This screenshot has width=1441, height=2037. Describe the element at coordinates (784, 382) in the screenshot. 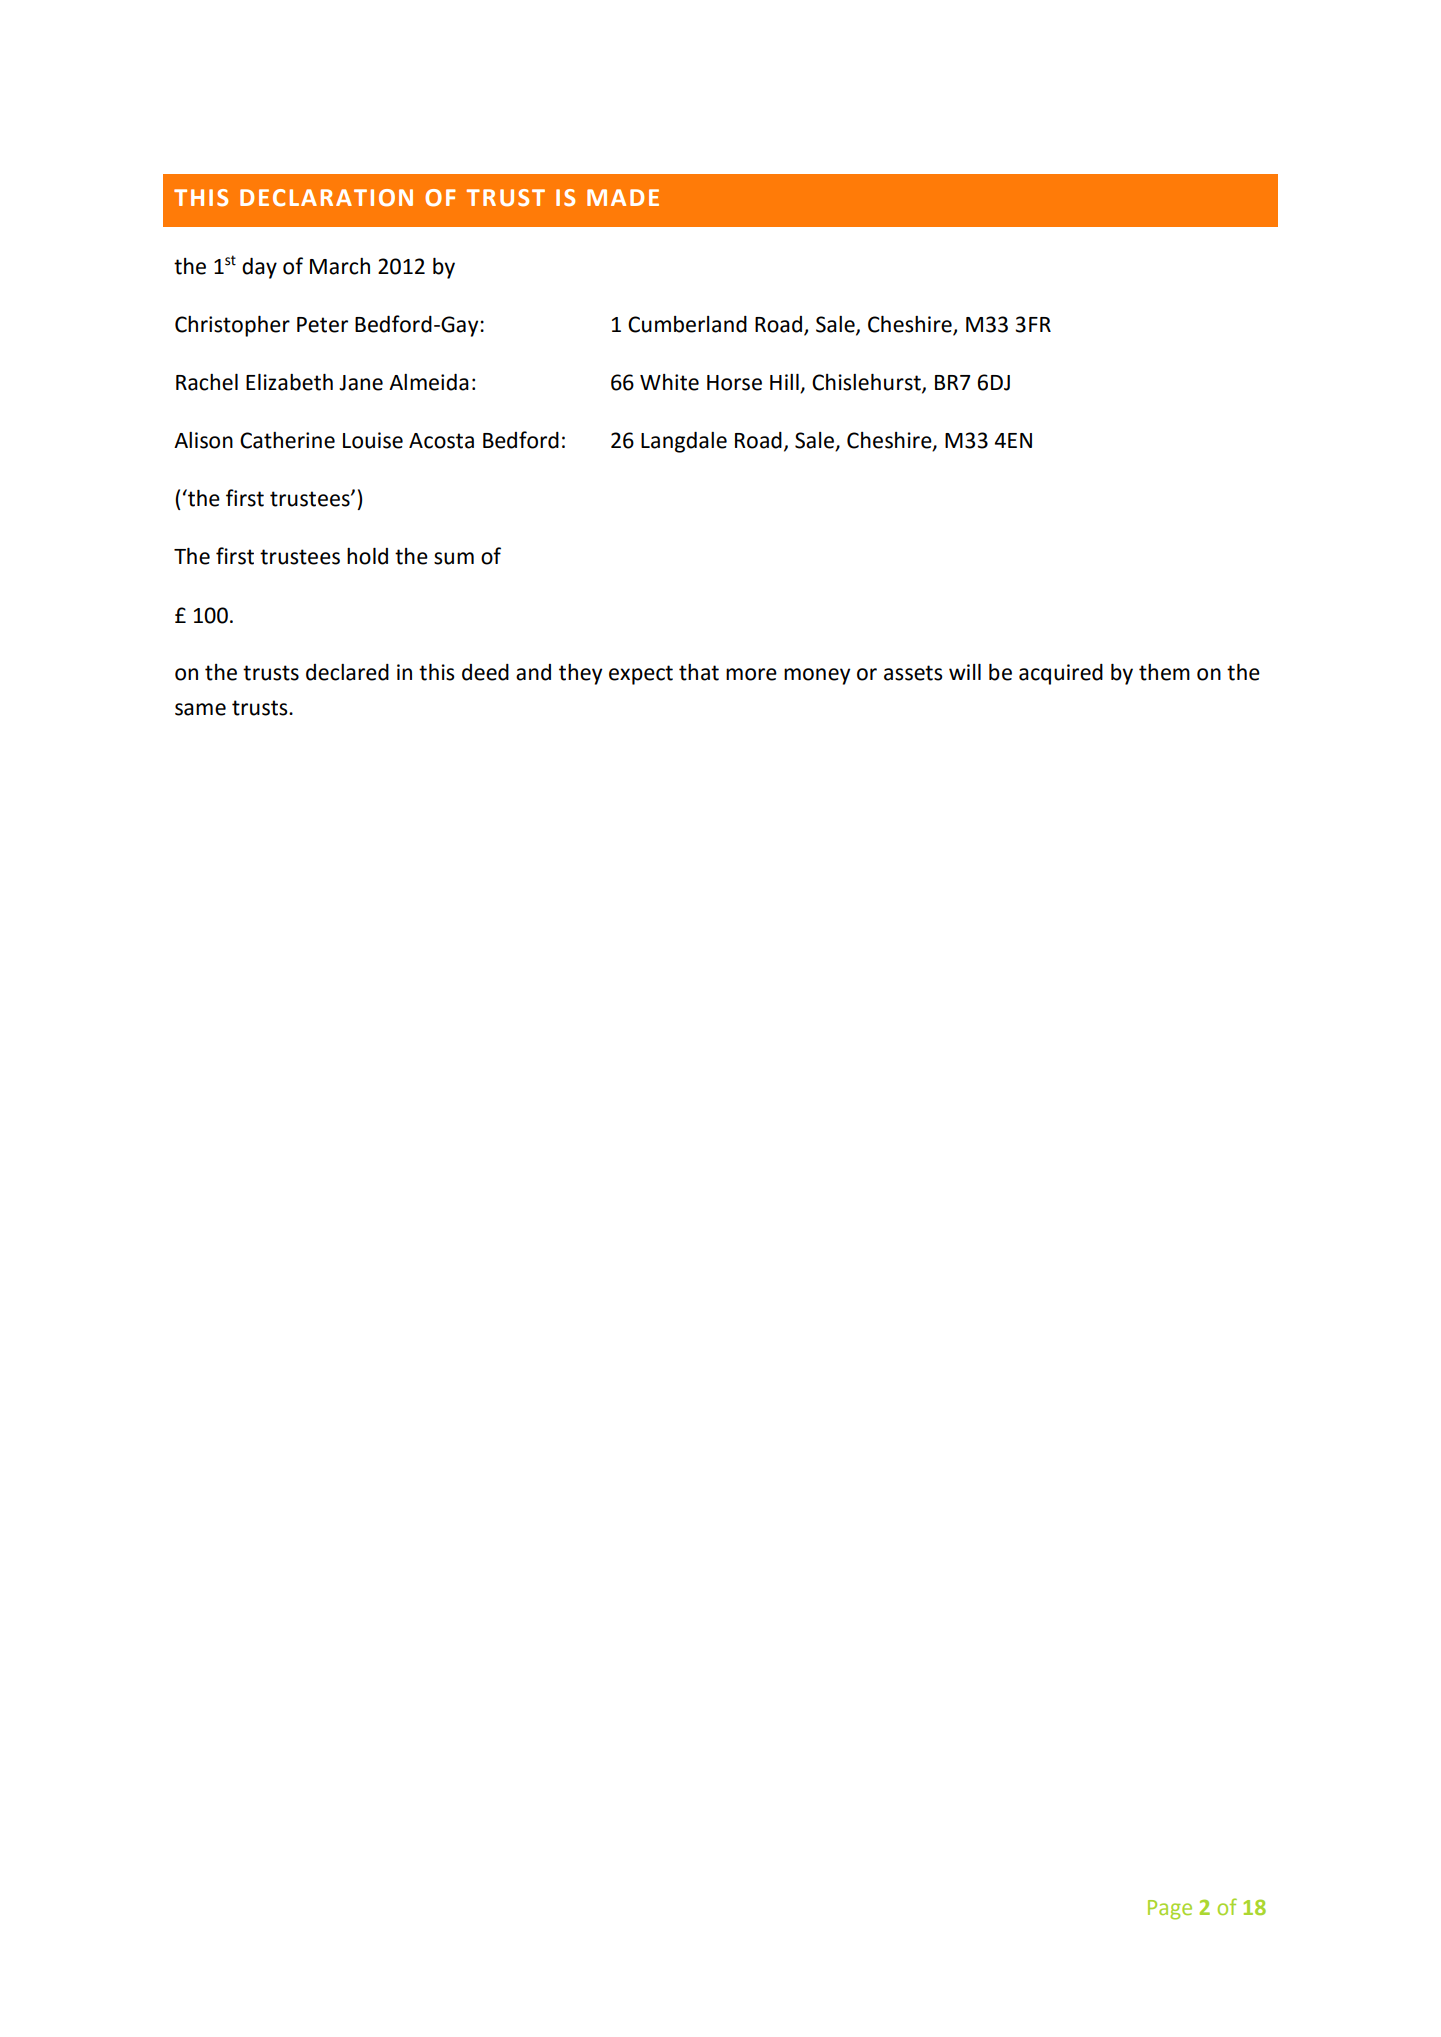

I see `Hill` at that location.
